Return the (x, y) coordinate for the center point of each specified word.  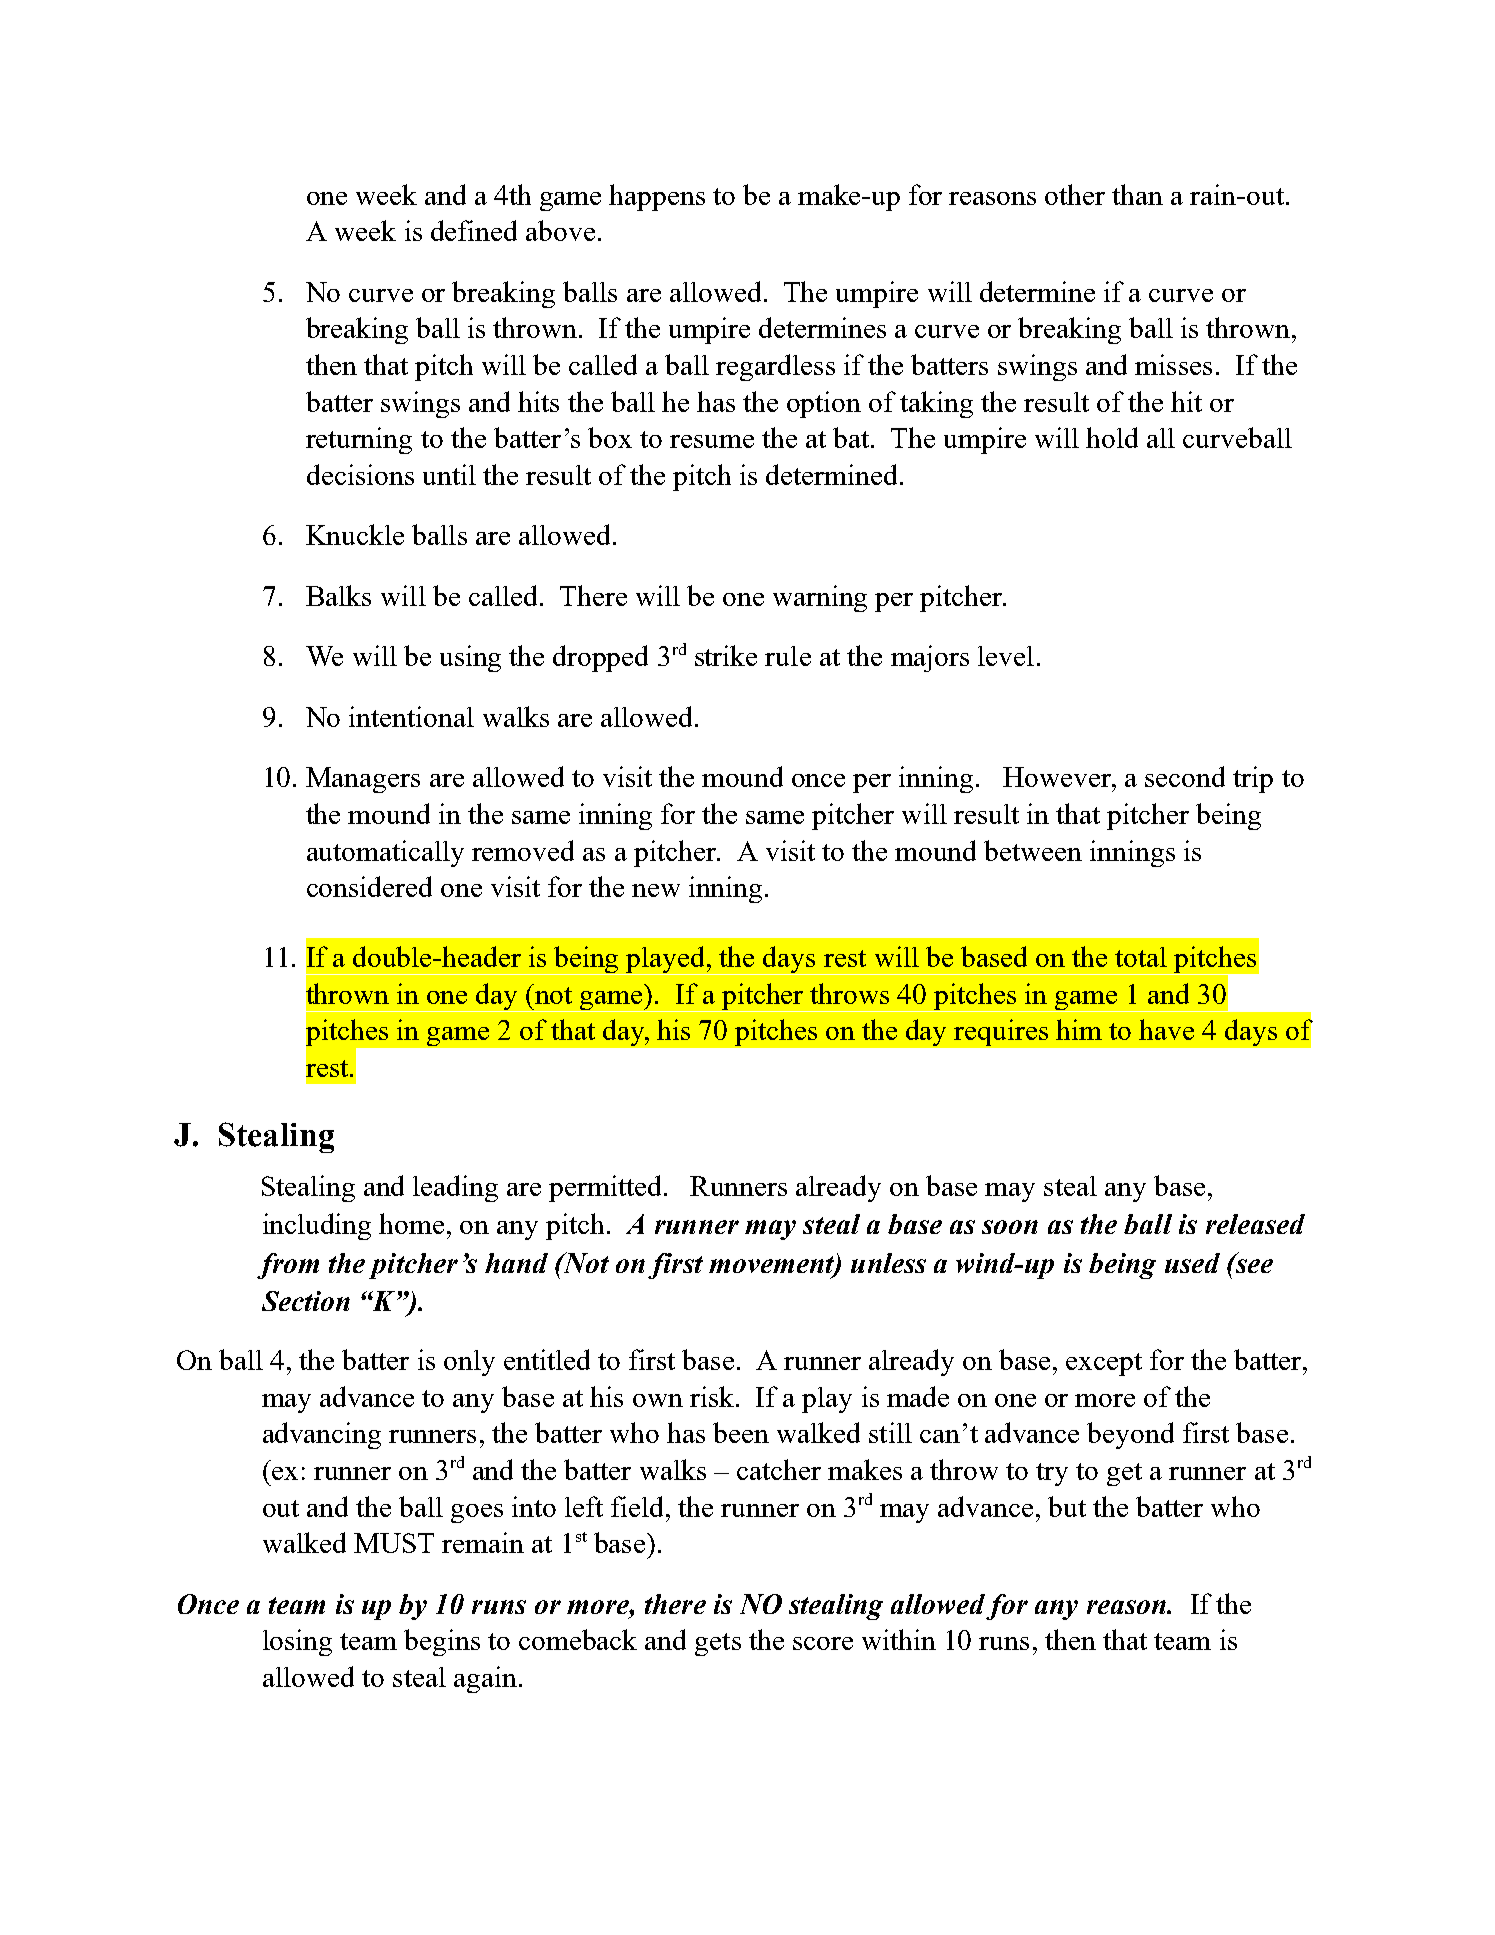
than (1137, 194)
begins (442, 1642)
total (1141, 957)
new (656, 890)
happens (657, 197)
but (1067, 1506)
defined (474, 230)
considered (369, 886)
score (823, 1643)
